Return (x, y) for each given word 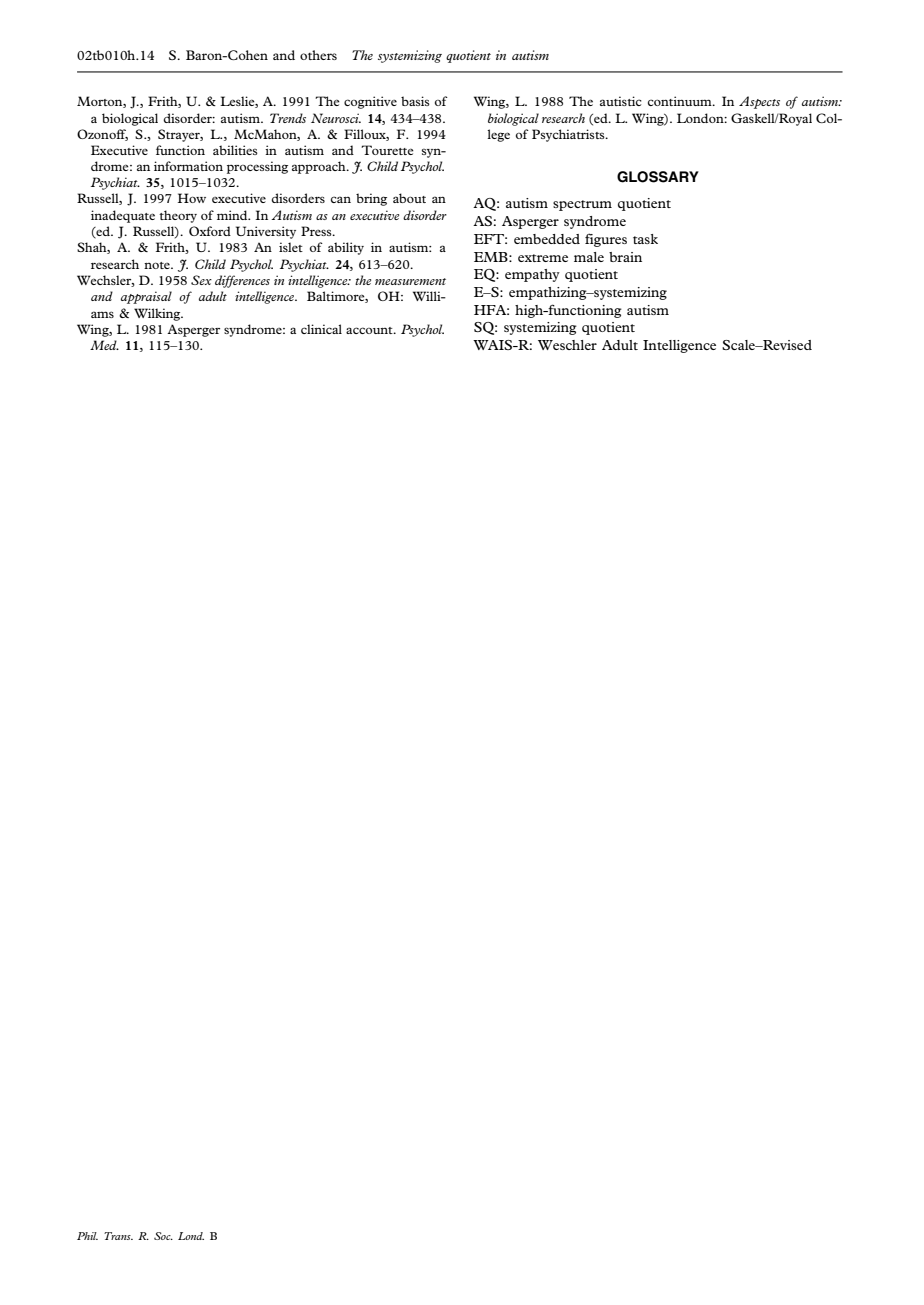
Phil (87, 1236)
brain (625, 257)
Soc (163, 1236)
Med (104, 345)
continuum (681, 101)
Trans (118, 1236)
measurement (410, 281)
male (589, 257)
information (188, 166)
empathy (532, 275)
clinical (321, 329)
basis (415, 101)
